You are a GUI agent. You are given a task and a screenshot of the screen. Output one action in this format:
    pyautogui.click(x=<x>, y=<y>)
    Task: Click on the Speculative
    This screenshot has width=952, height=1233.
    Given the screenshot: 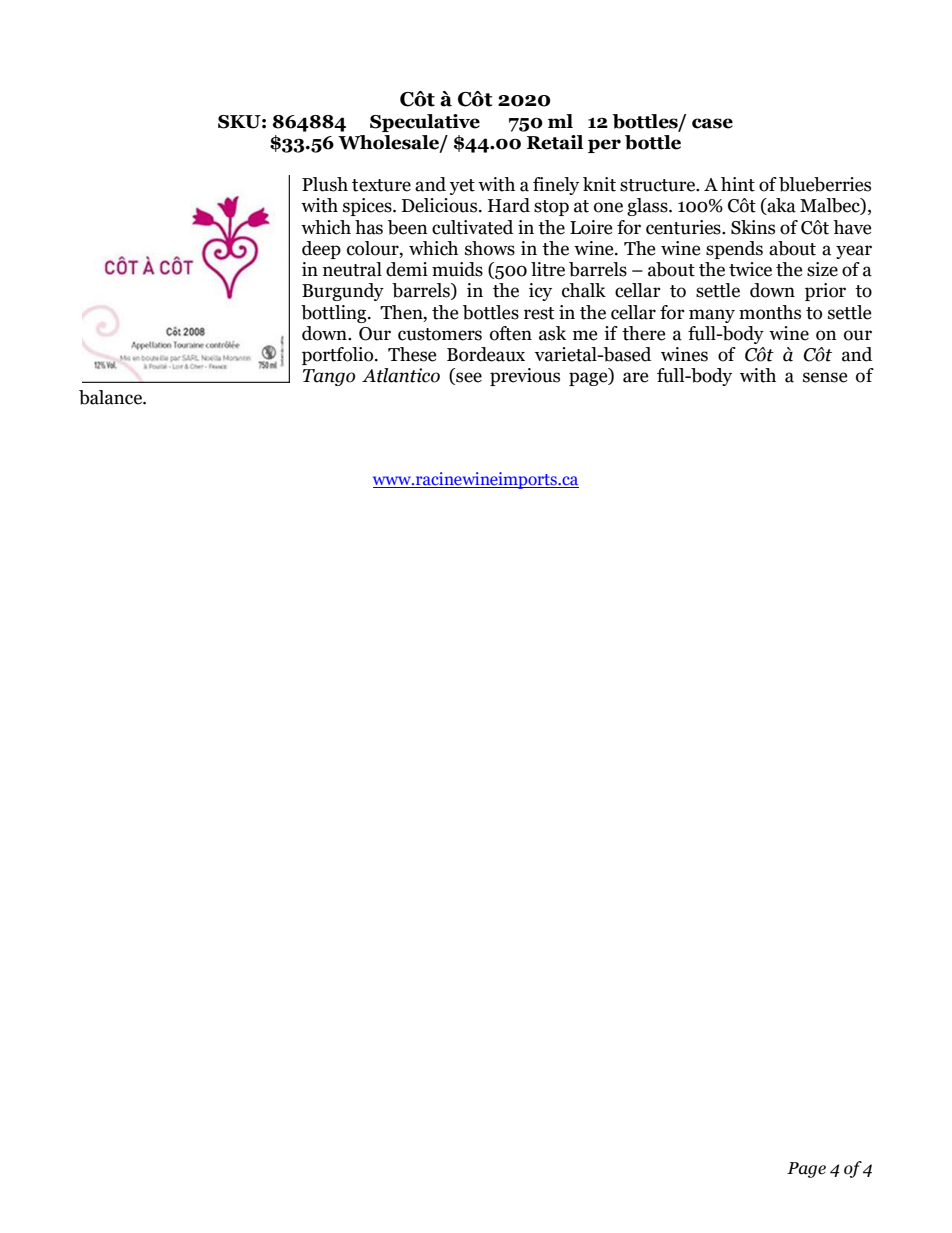 What is the action you would take?
    pyautogui.click(x=425, y=123)
